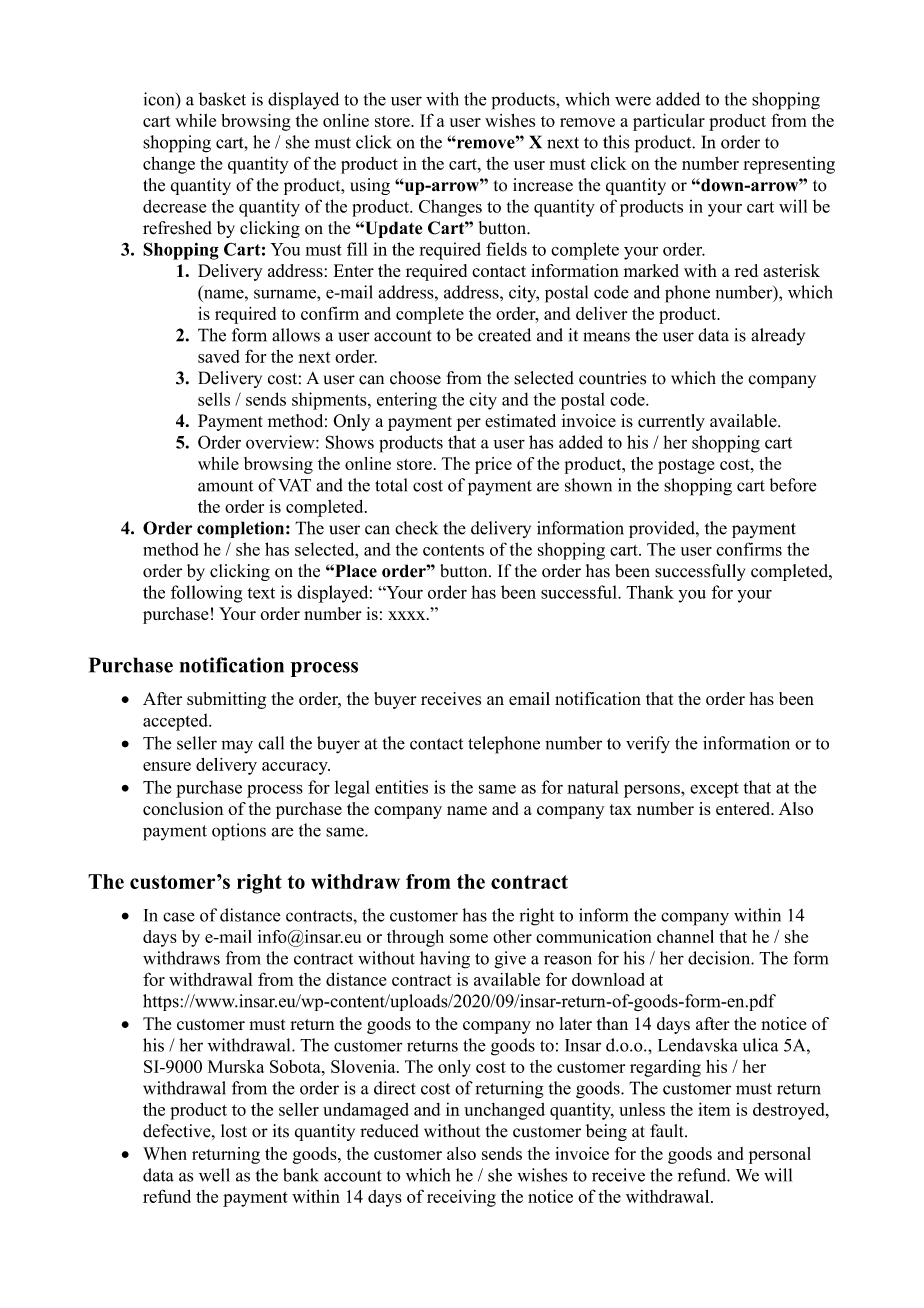 This image has width=924, height=1308. I want to click on check, so click(416, 528).
